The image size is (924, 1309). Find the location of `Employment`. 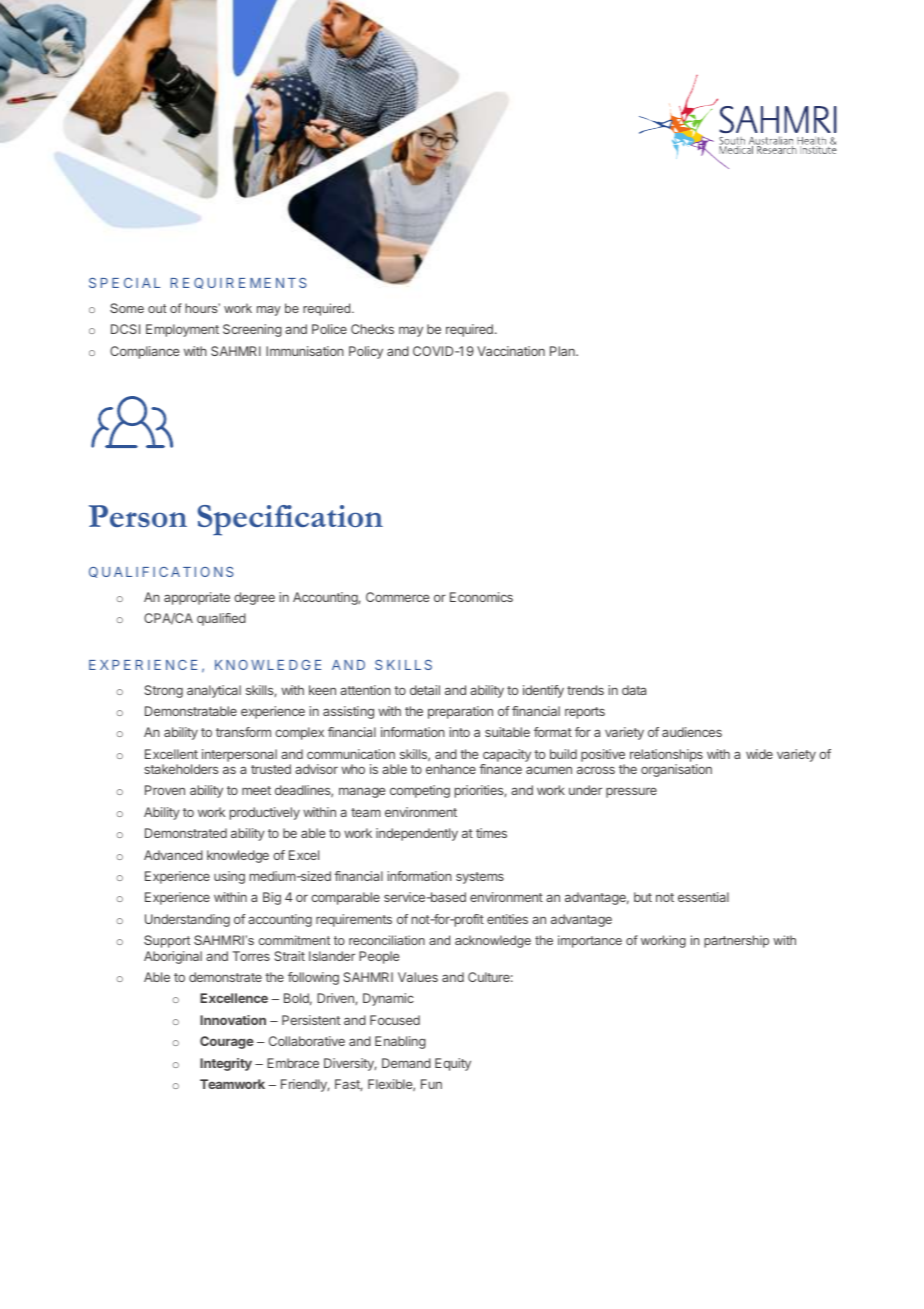

Employment is located at coordinates (182, 330).
